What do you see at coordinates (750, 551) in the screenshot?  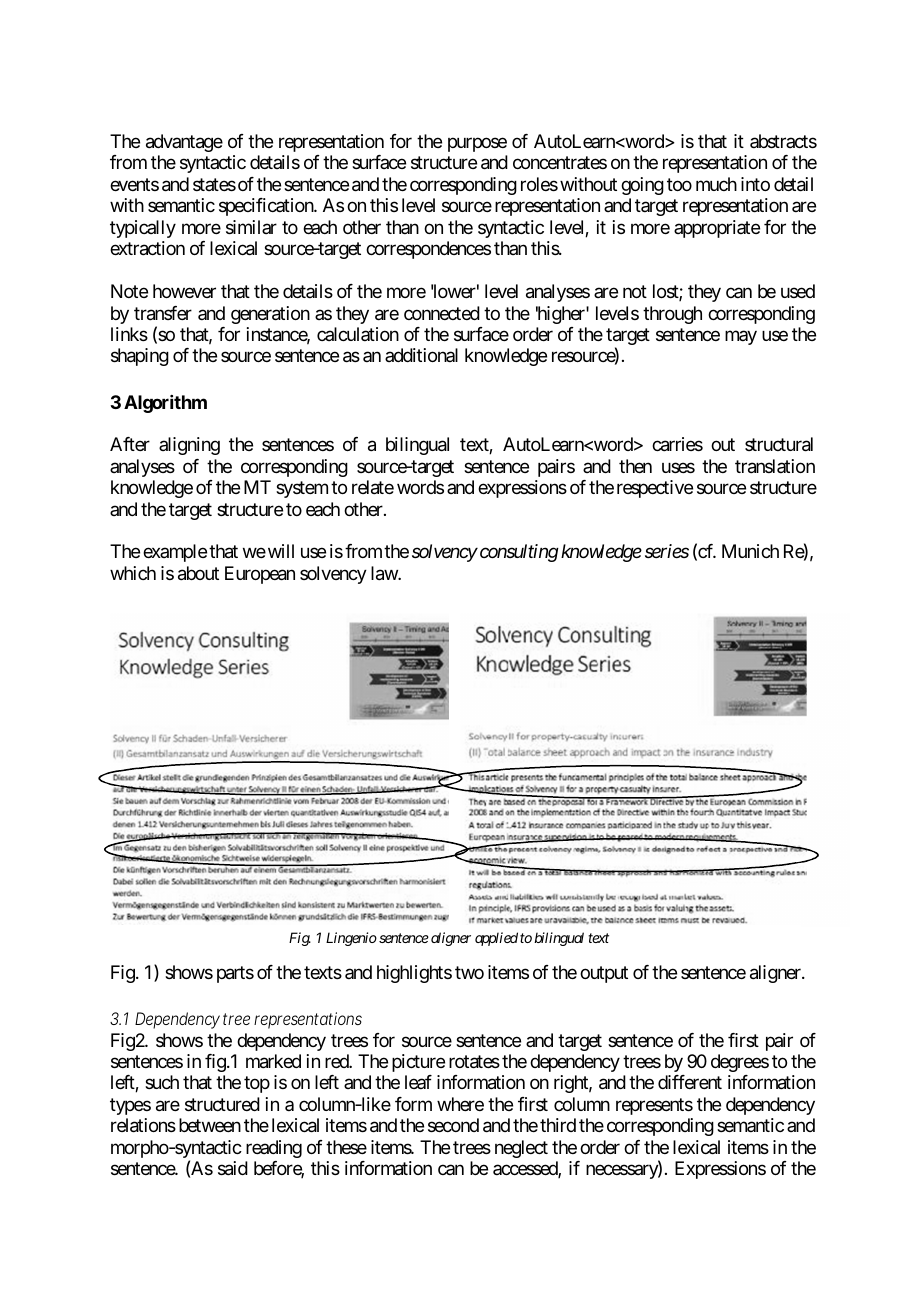 I see `Munich` at bounding box center [750, 551].
